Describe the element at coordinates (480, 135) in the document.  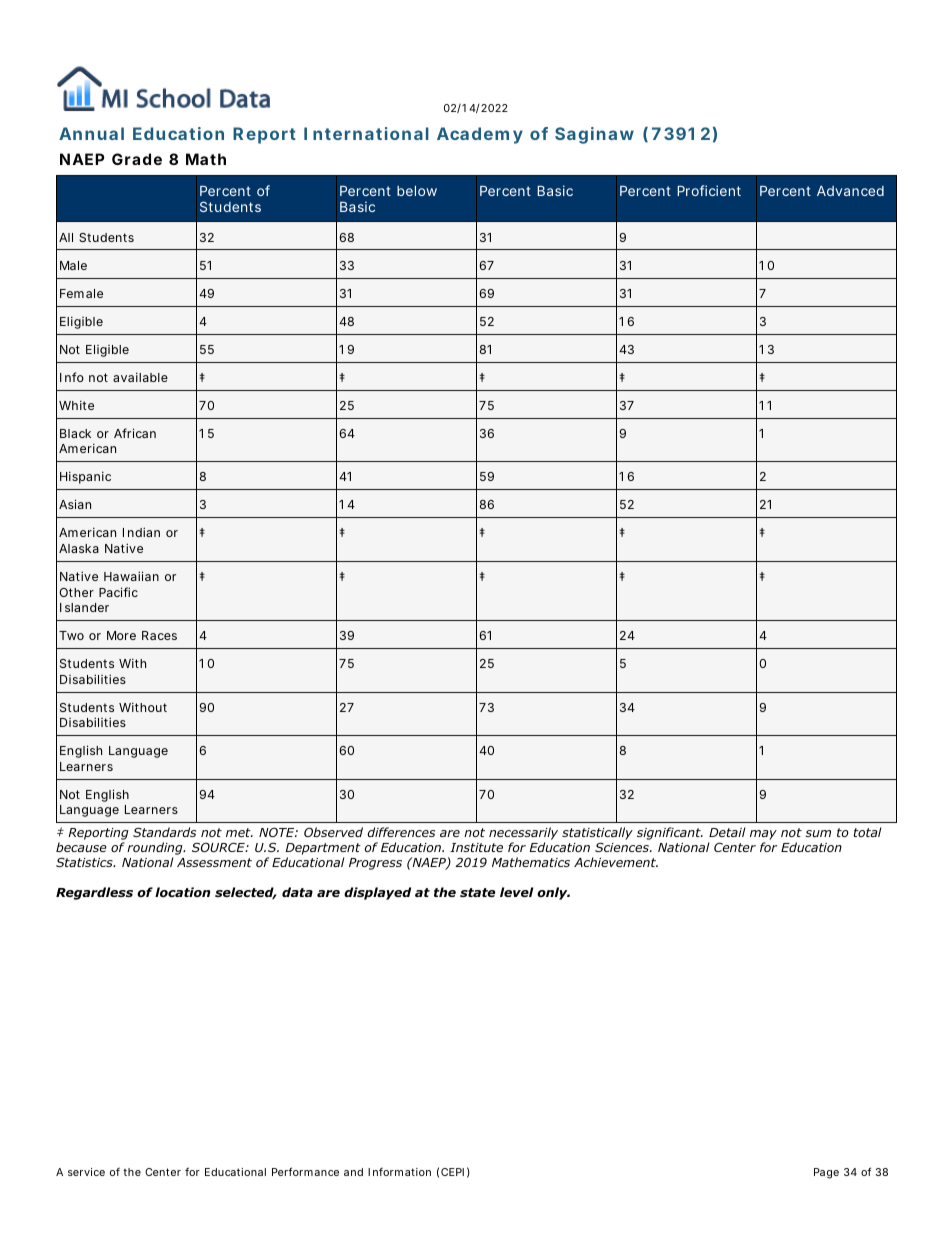
I see `Academy` at that location.
